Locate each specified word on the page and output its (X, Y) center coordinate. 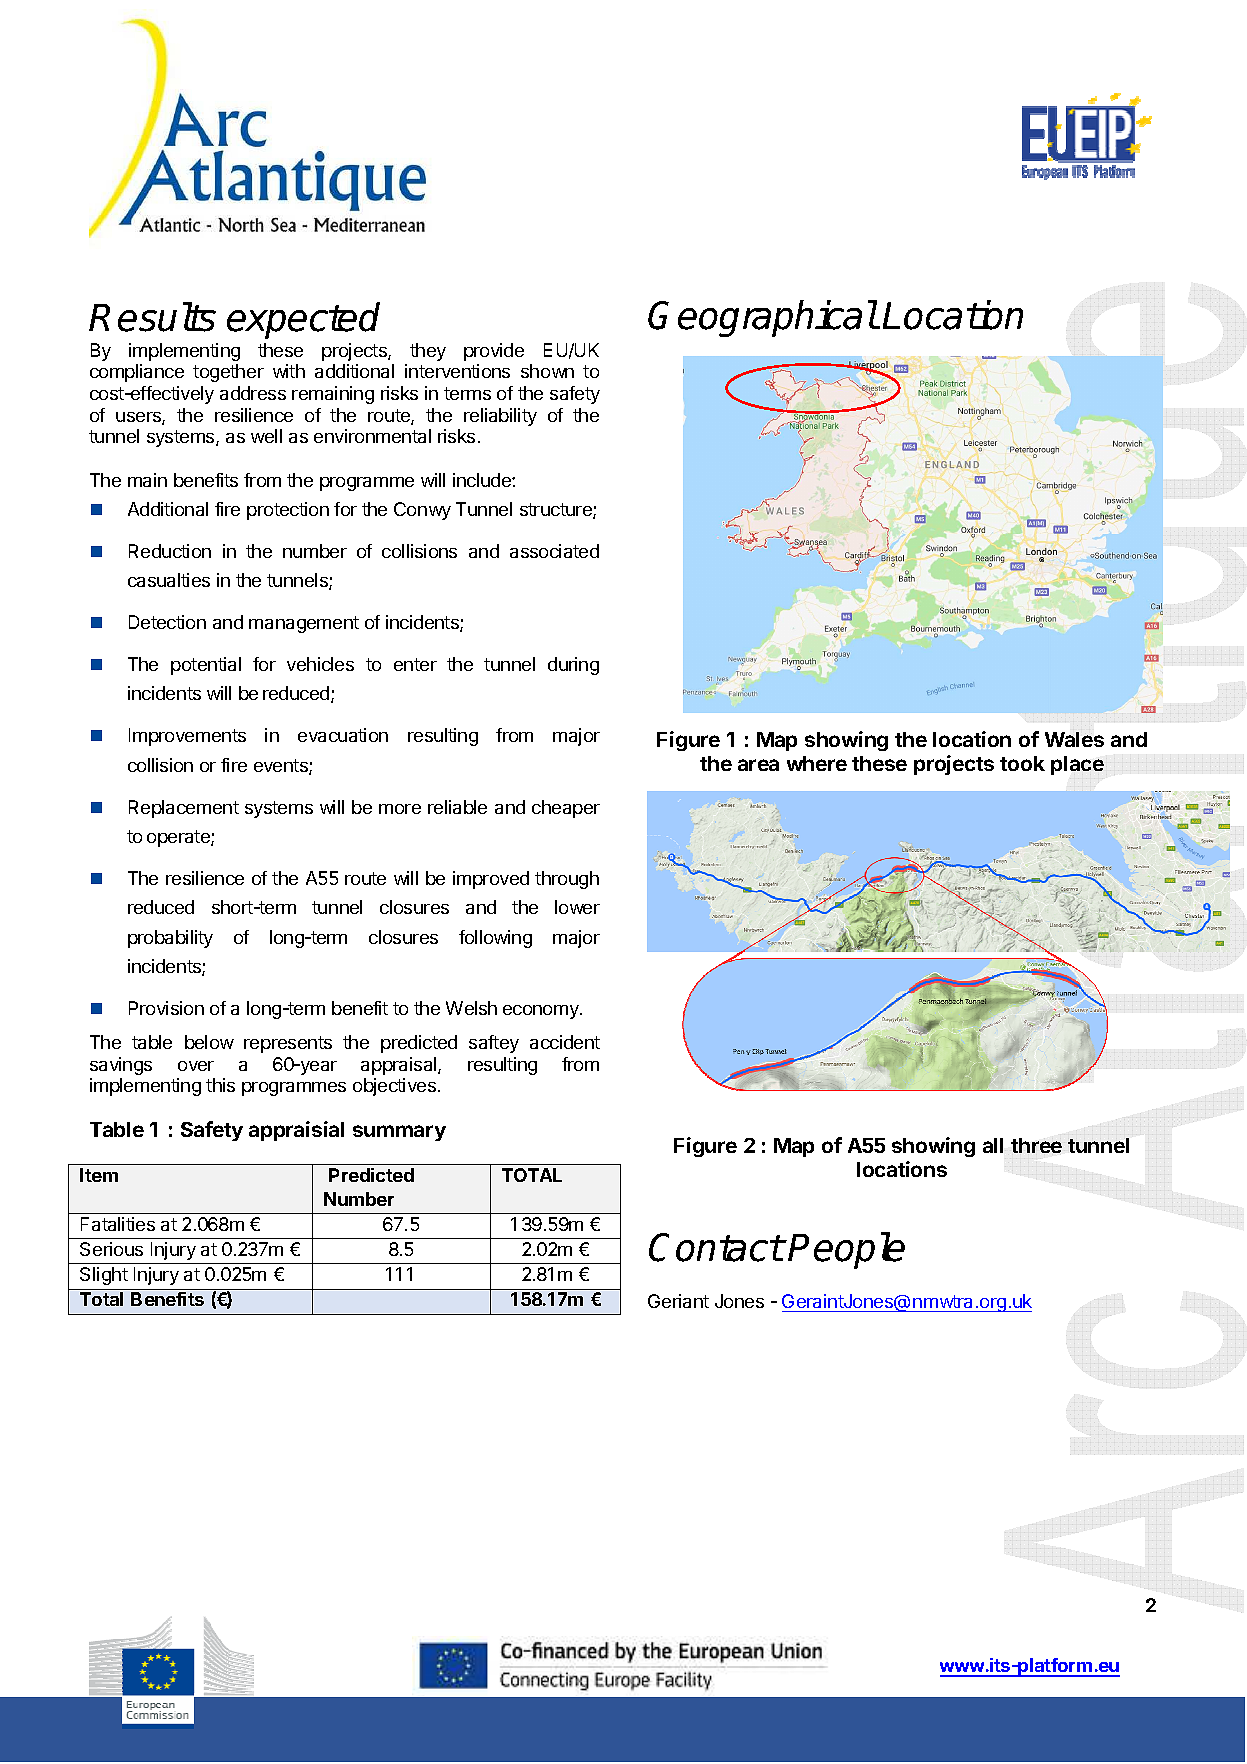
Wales (1074, 739)
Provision (166, 1008)
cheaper (566, 809)
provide (494, 352)
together (228, 373)
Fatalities (118, 1224)
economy (542, 1012)
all (993, 1145)
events (282, 767)
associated (554, 551)
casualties (169, 580)
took (1022, 763)
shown (547, 371)
